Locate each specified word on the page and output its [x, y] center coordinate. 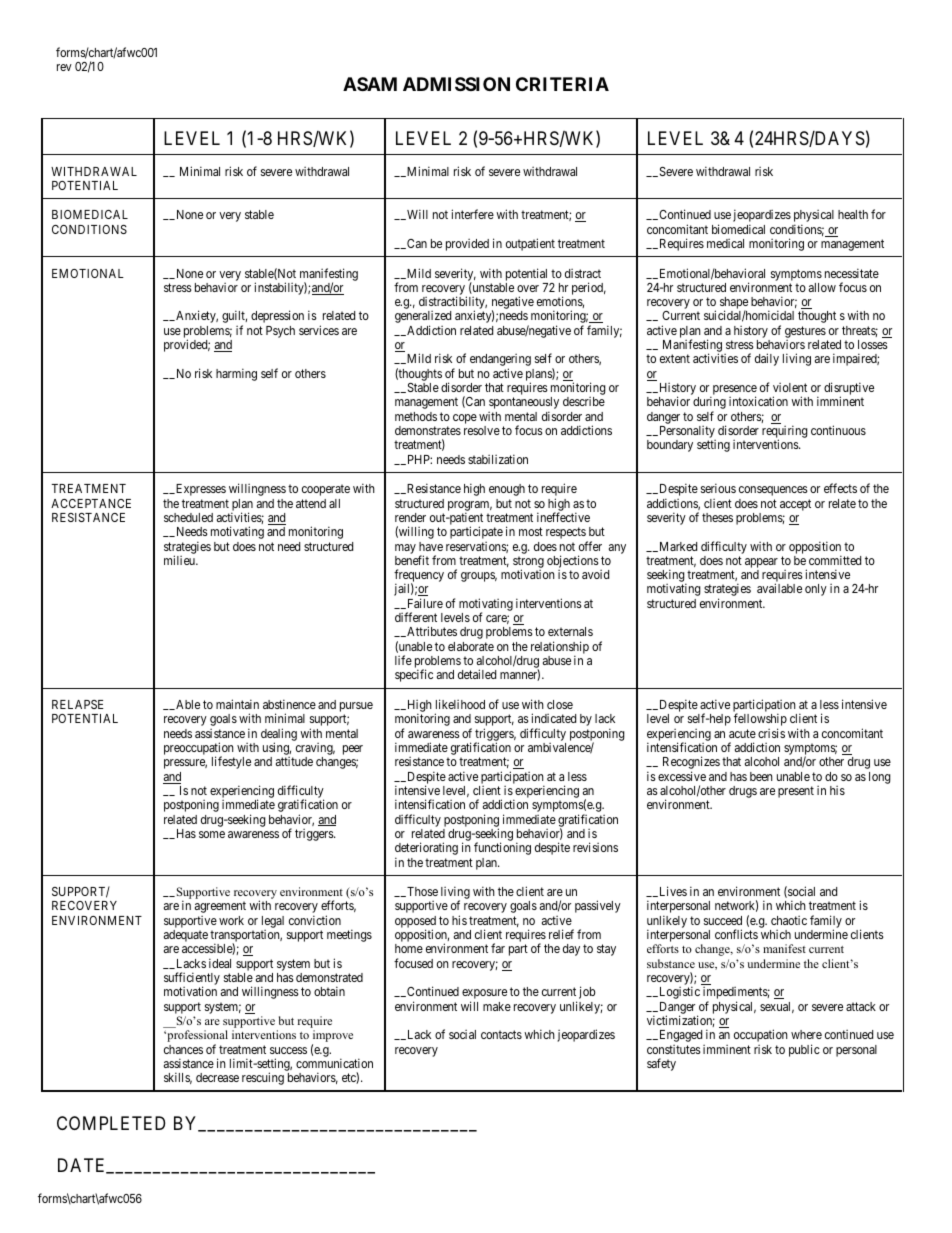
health [853, 214]
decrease [217, 1077]
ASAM [370, 84]
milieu [180, 560]
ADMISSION [456, 84]
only [816, 590]
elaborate [471, 646]
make [497, 1006]
